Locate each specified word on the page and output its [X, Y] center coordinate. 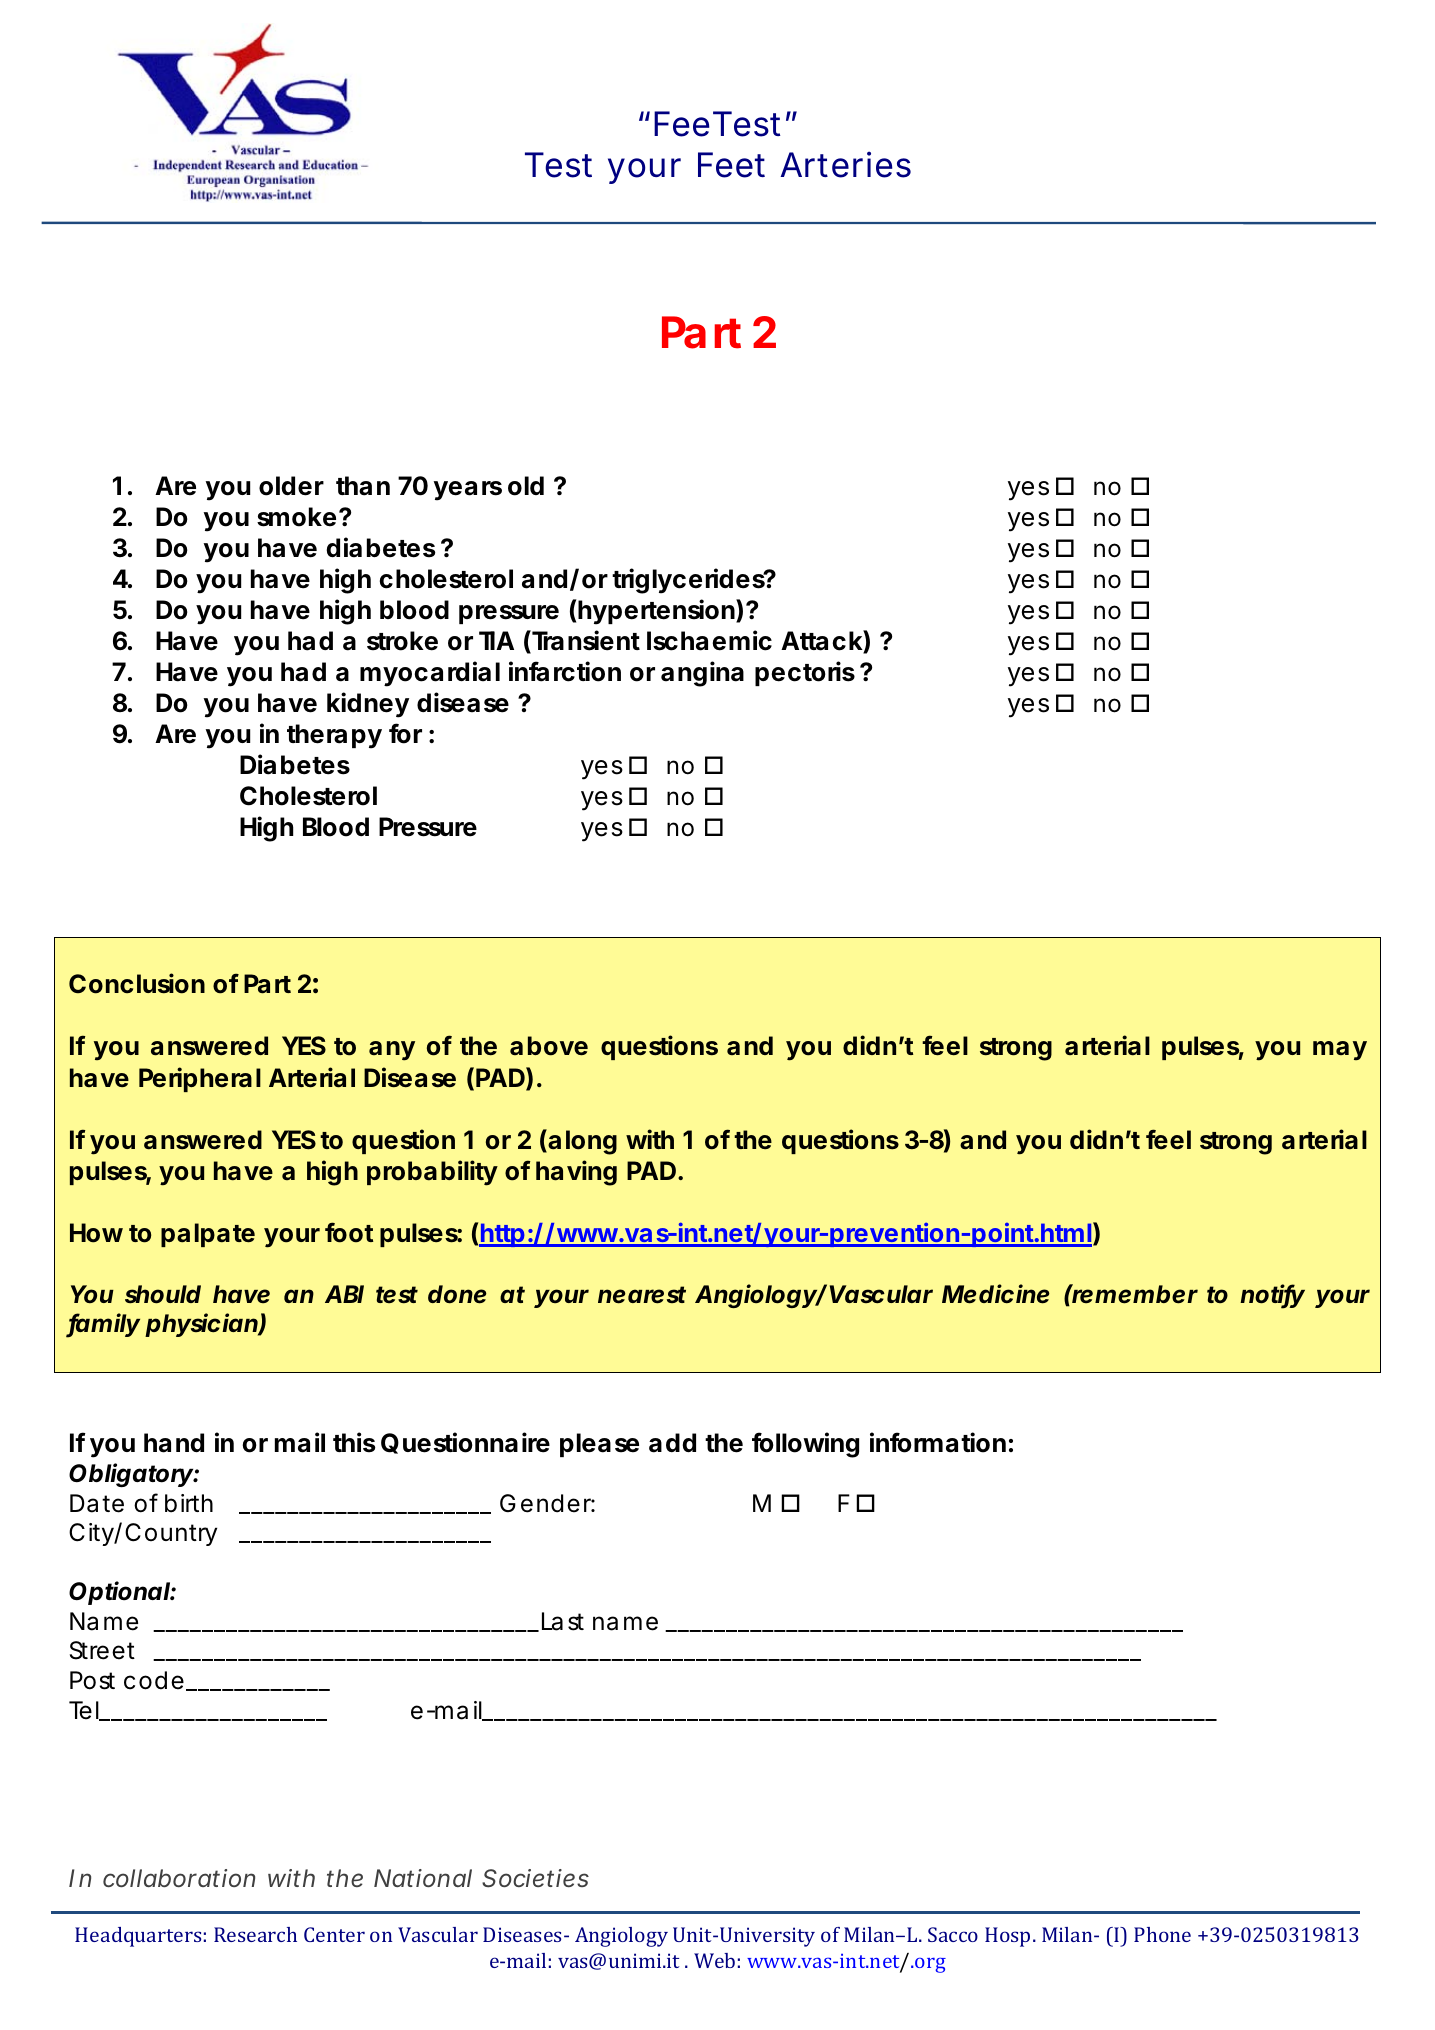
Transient [585, 641]
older [291, 486]
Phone [1162, 1934]
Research [255, 1934]
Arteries [846, 164]
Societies [535, 1878]
